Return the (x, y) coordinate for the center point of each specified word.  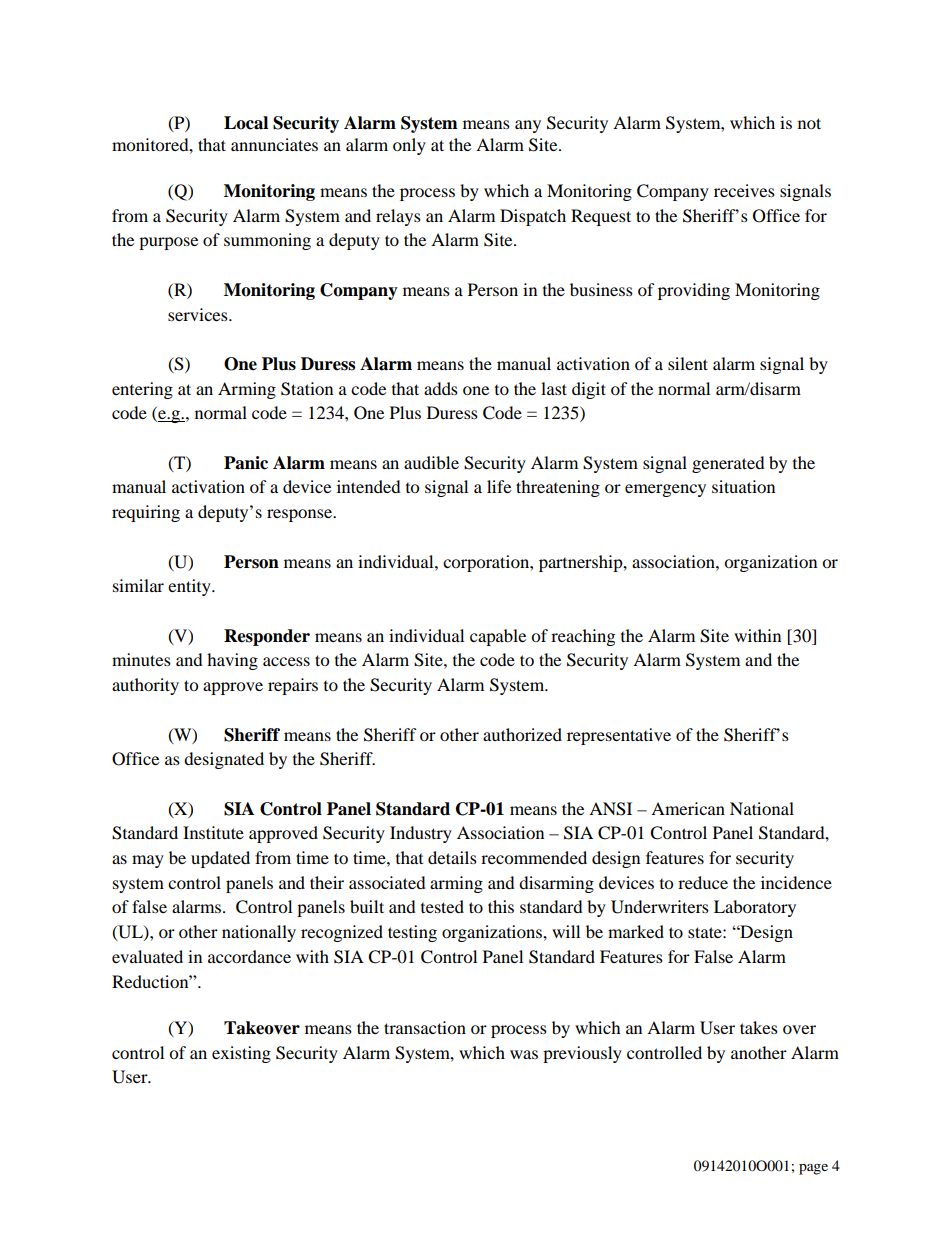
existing (241, 1054)
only (409, 146)
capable (498, 637)
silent (688, 363)
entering (142, 390)
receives (744, 190)
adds (441, 388)
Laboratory (755, 908)
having (232, 661)
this (501, 906)
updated (220, 859)
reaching (583, 637)
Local (246, 123)
